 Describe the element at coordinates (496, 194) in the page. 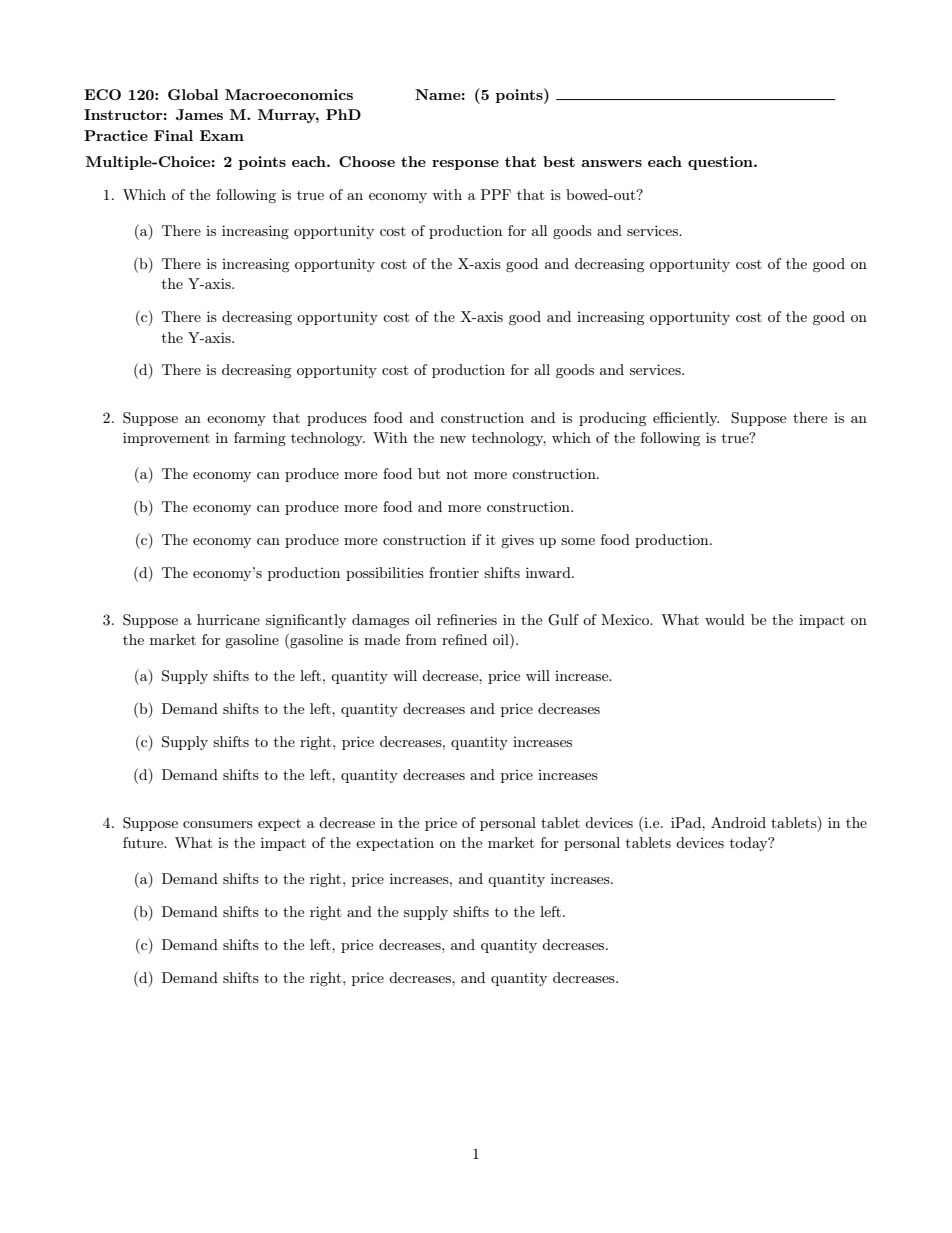

I see `PPF` at that location.
